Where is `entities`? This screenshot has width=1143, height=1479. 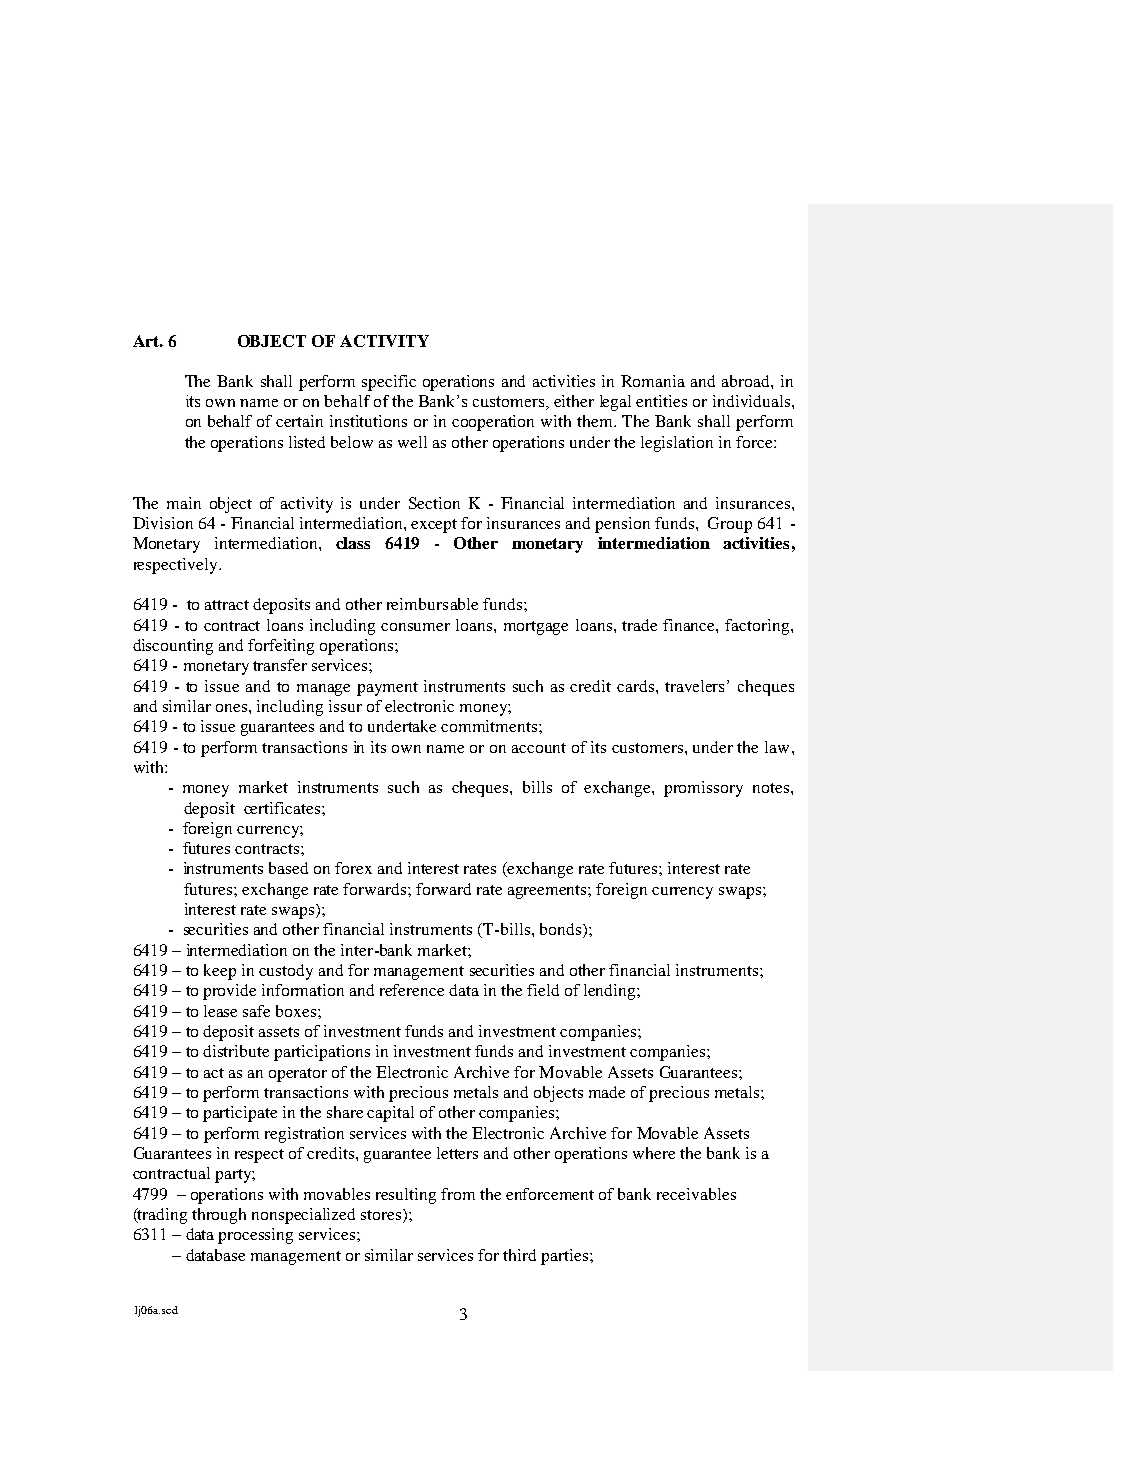
entities is located at coordinates (661, 401).
